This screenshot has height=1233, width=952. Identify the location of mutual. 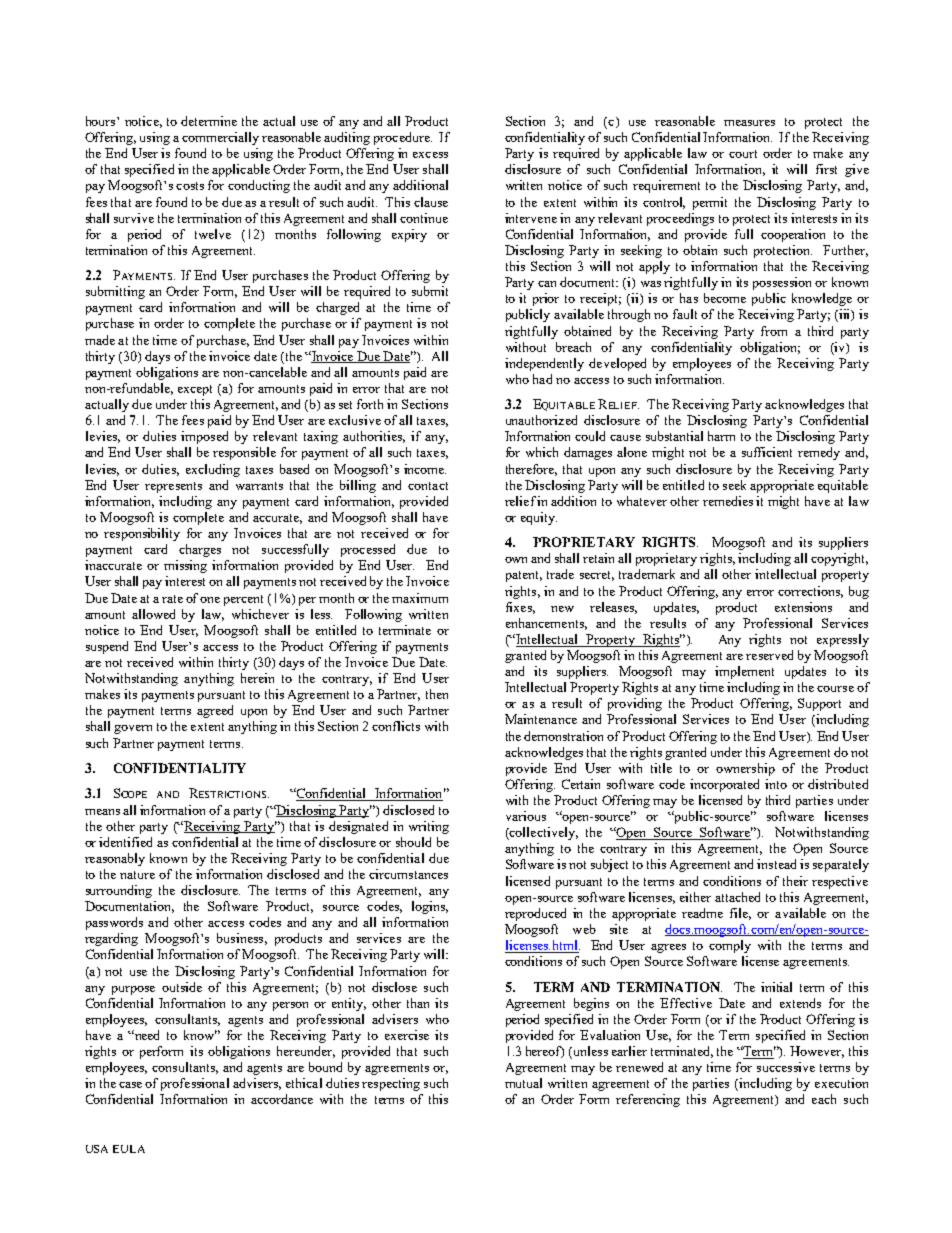
(523, 1083).
